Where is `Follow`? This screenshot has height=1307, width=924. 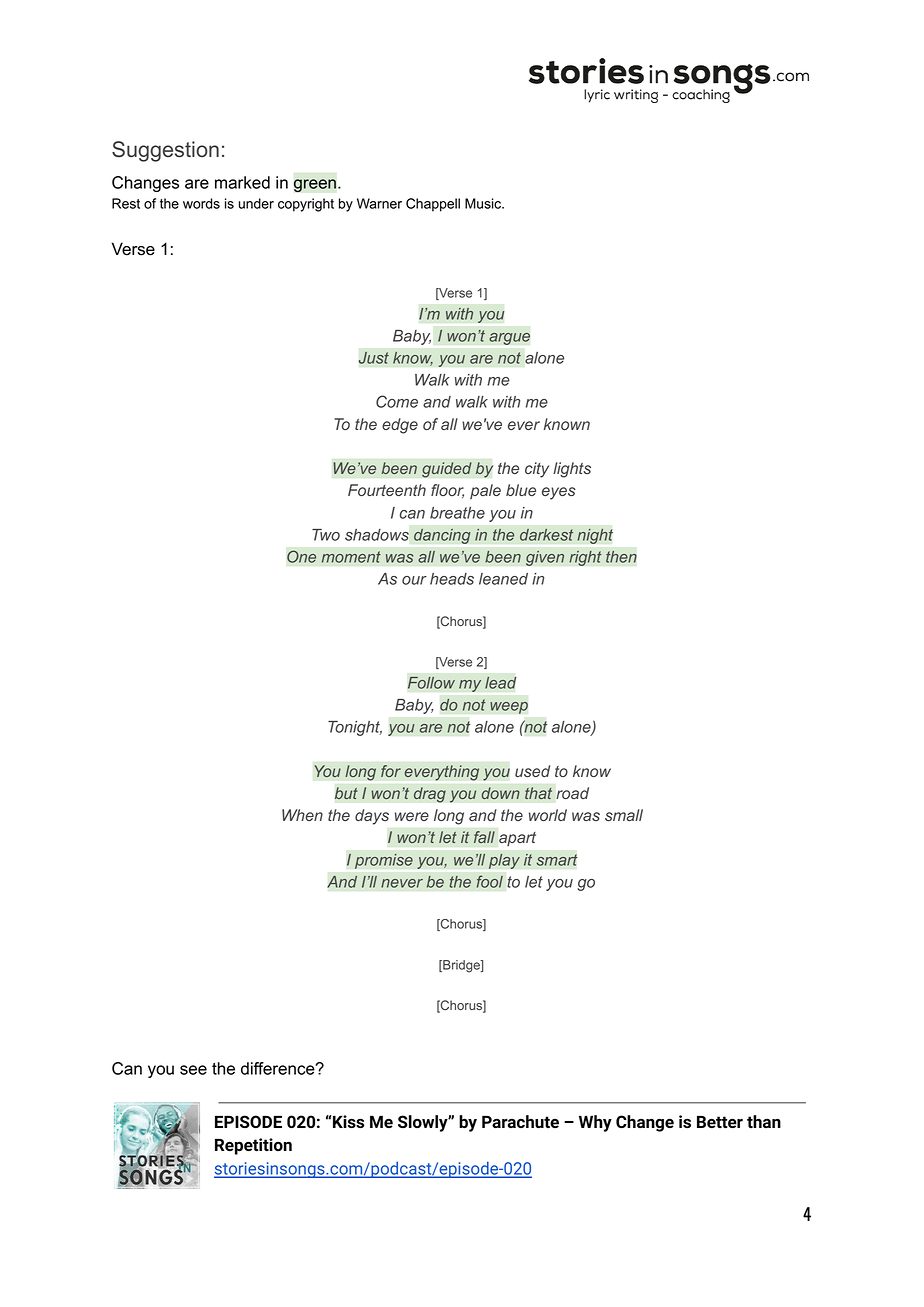
Follow is located at coordinates (431, 682).
